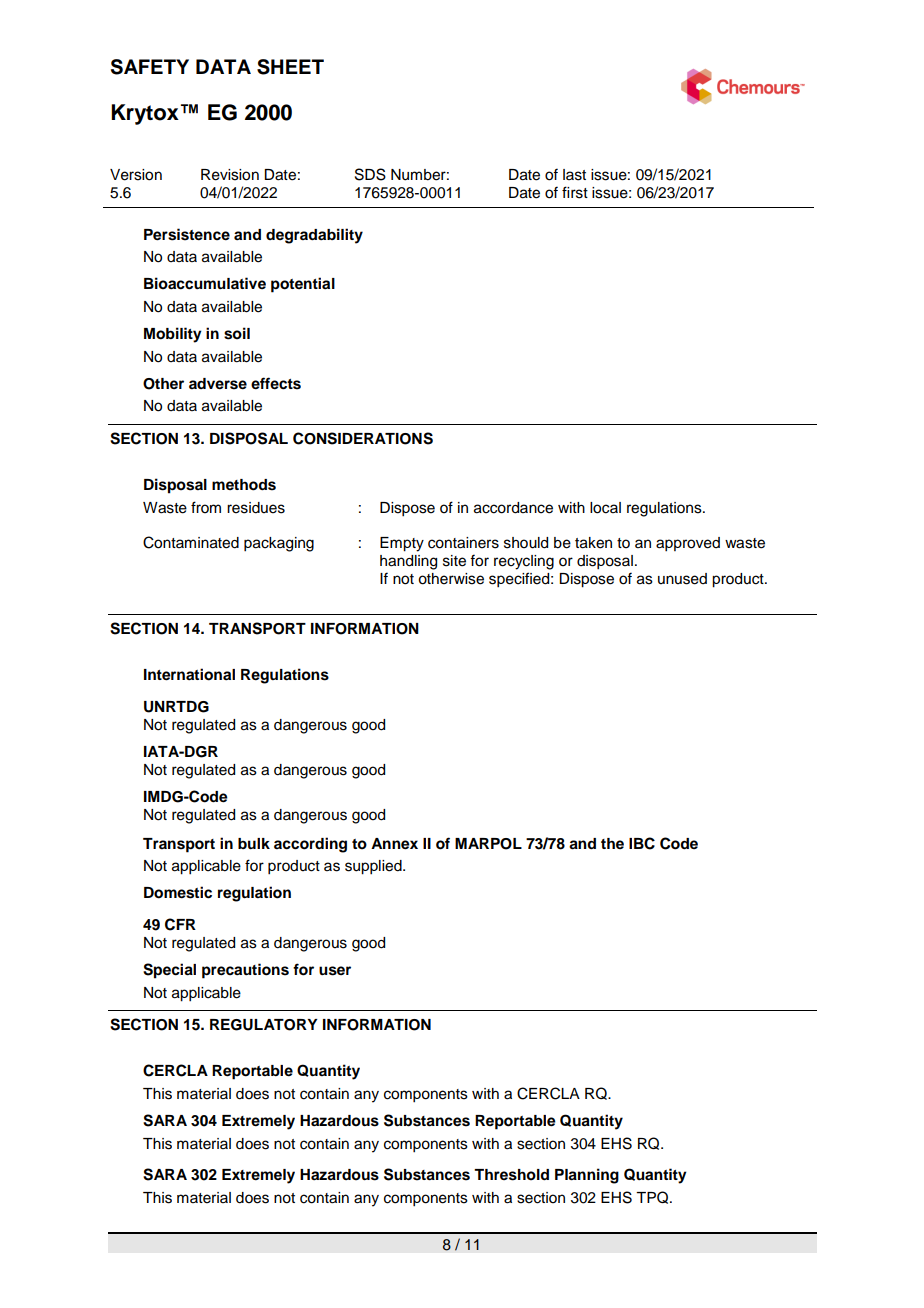 This screenshot has width=924, height=1308. Describe the element at coordinates (511, 1175) in the screenshot. I see `Threshold` at that location.
